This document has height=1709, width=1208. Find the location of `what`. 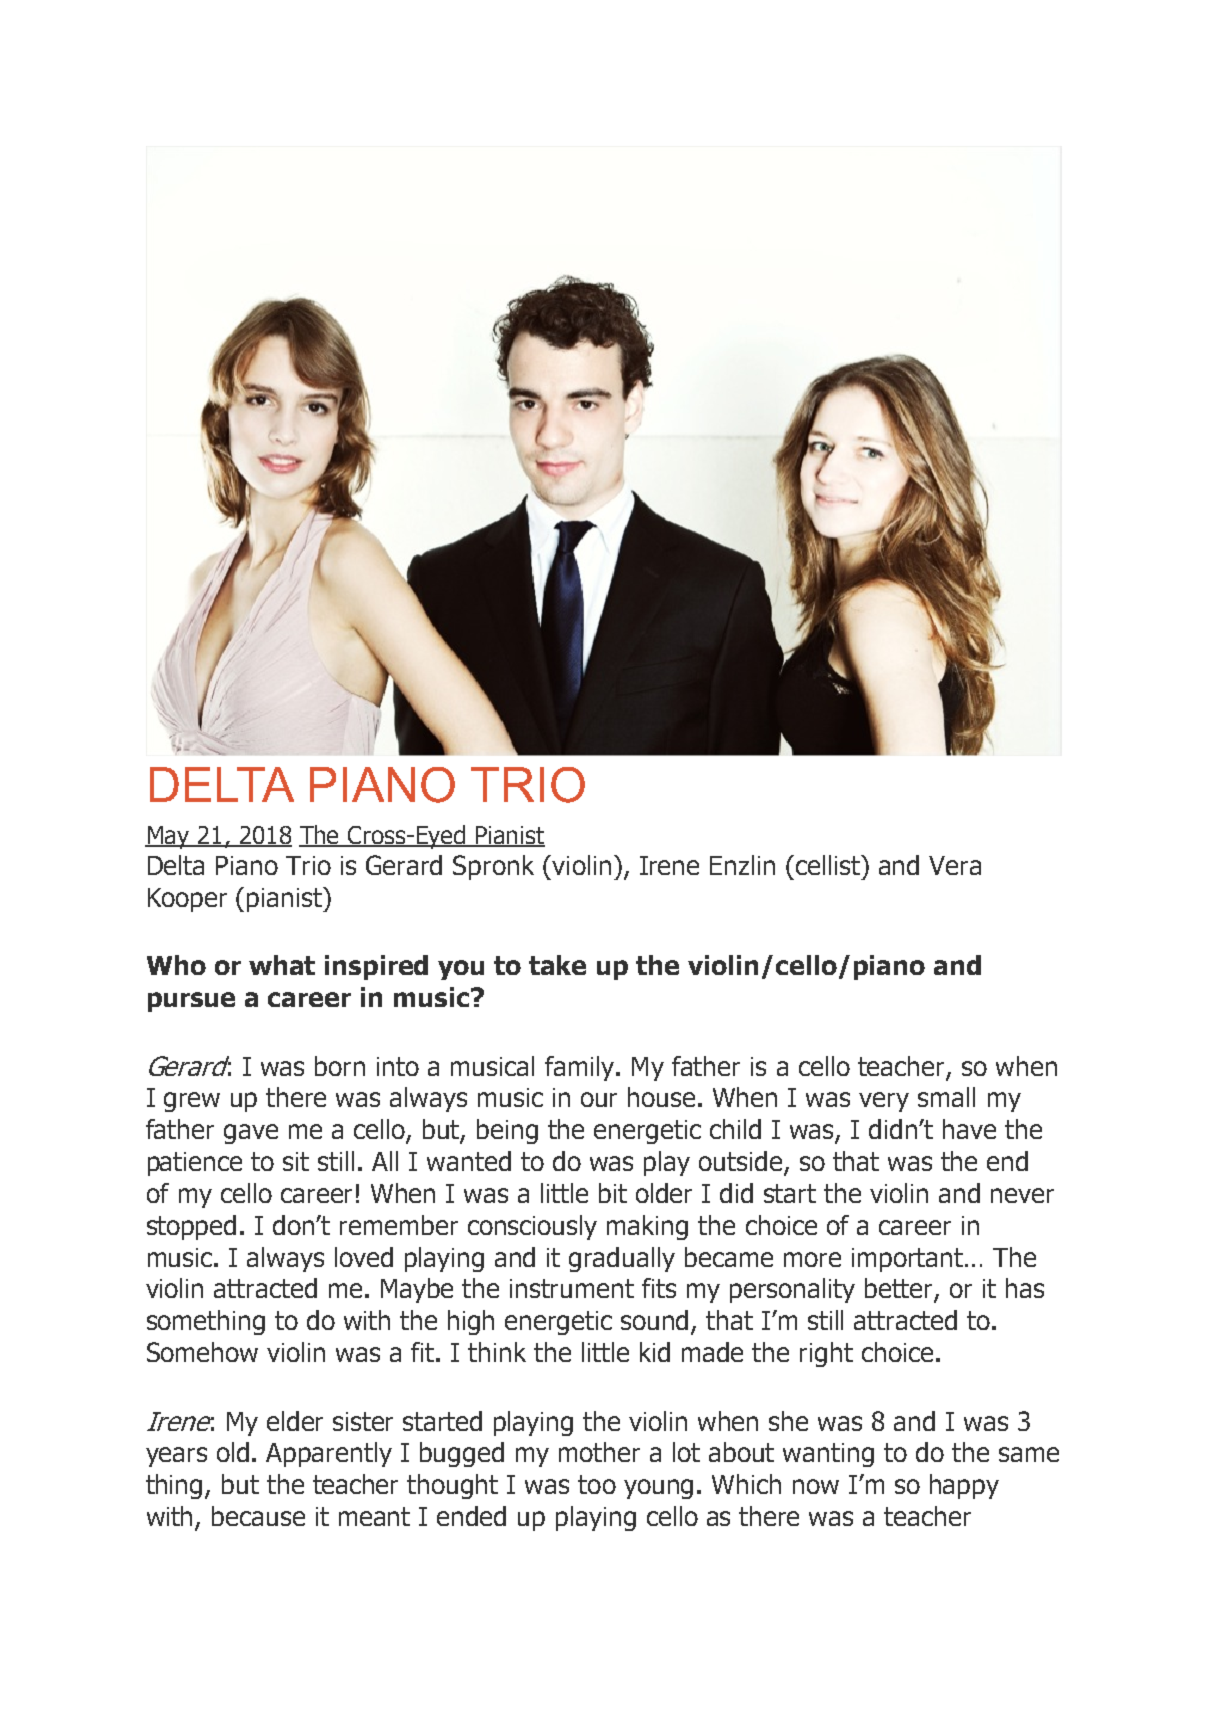

what is located at coordinates (282, 965).
